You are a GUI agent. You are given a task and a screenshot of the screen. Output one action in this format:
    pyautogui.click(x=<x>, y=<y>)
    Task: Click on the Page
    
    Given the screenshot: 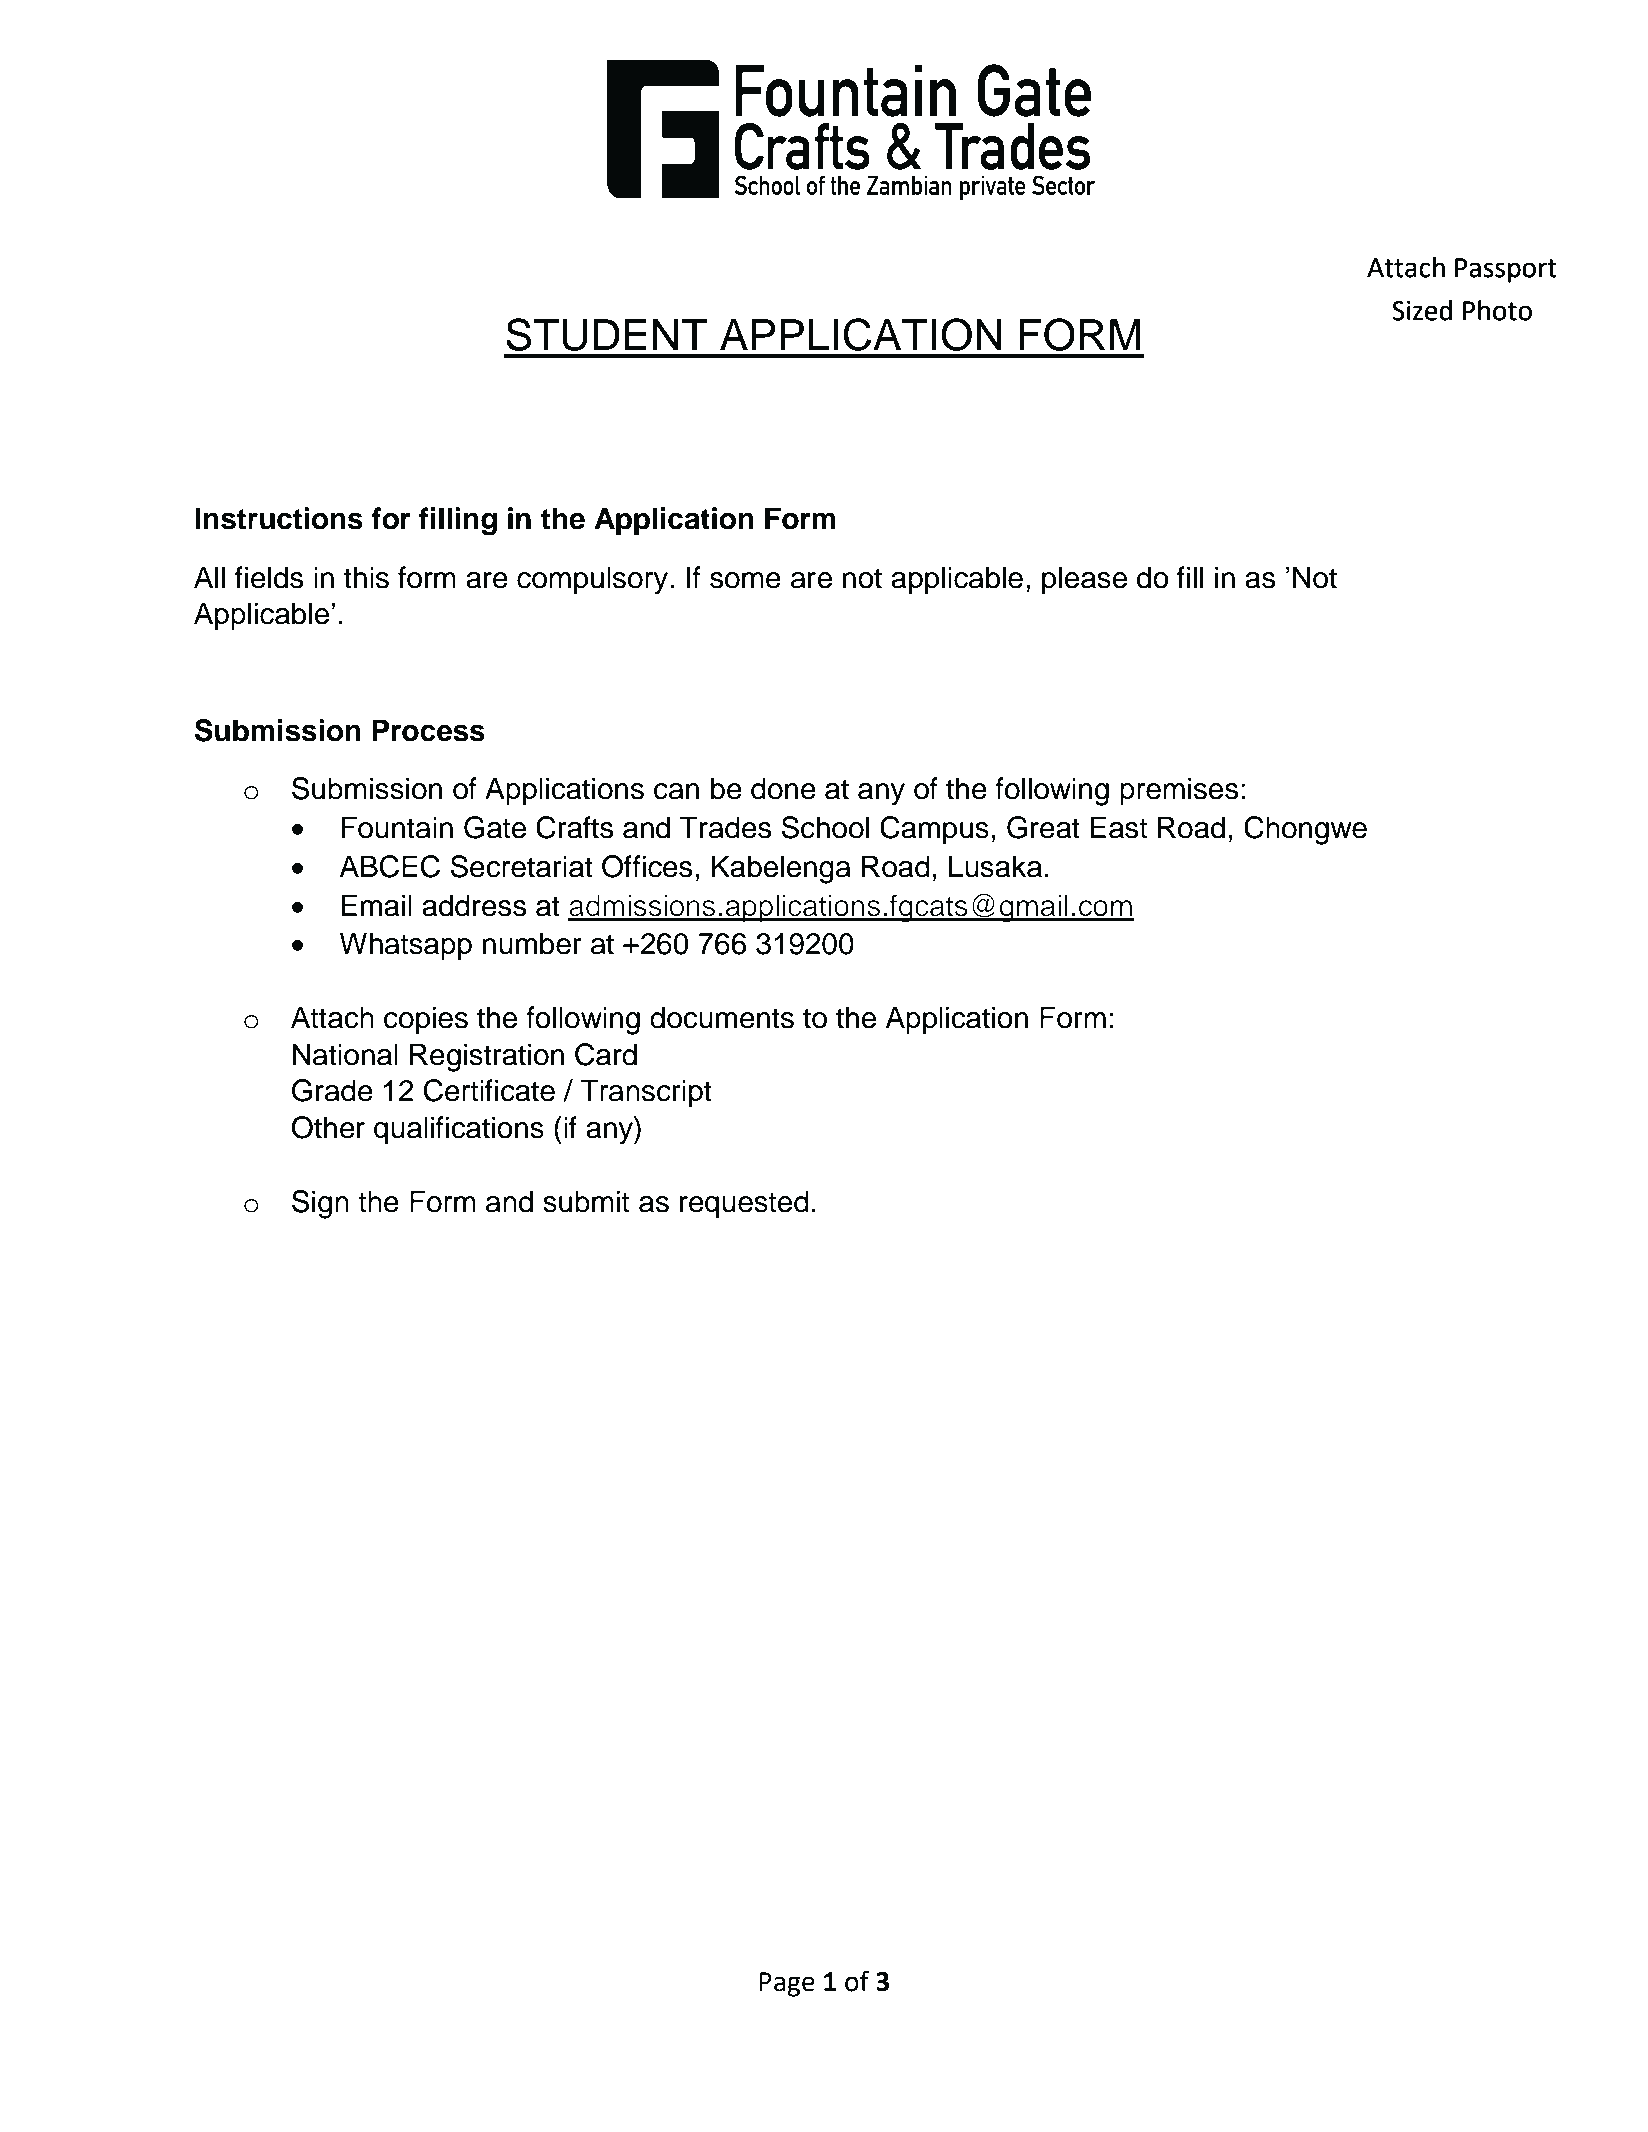 What is the action you would take?
    pyautogui.click(x=787, y=1984)
